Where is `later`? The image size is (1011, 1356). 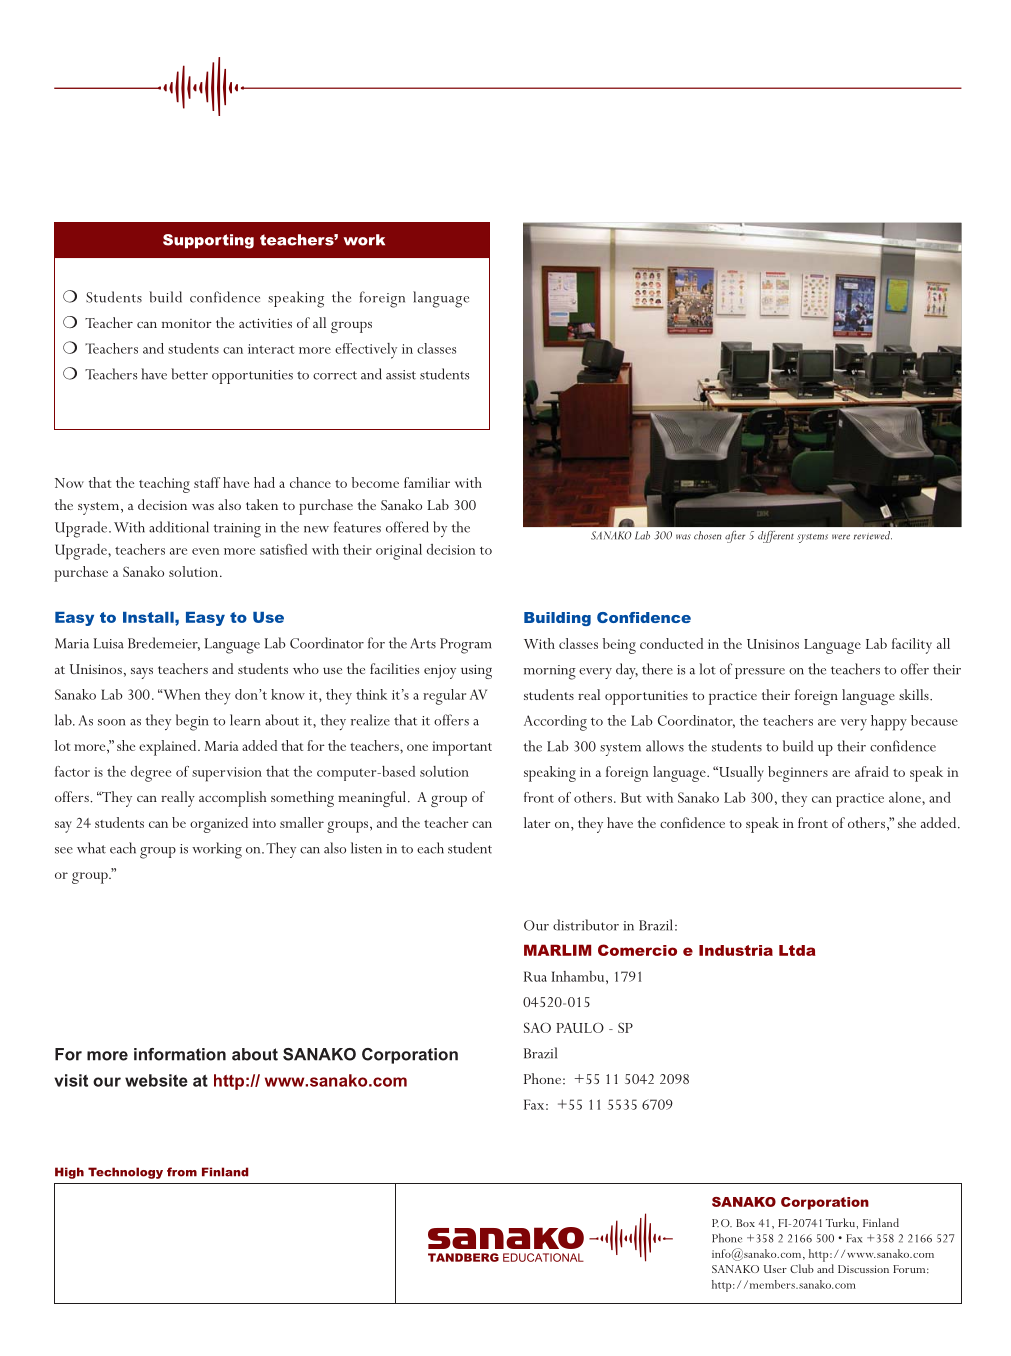
later is located at coordinates (537, 822).
